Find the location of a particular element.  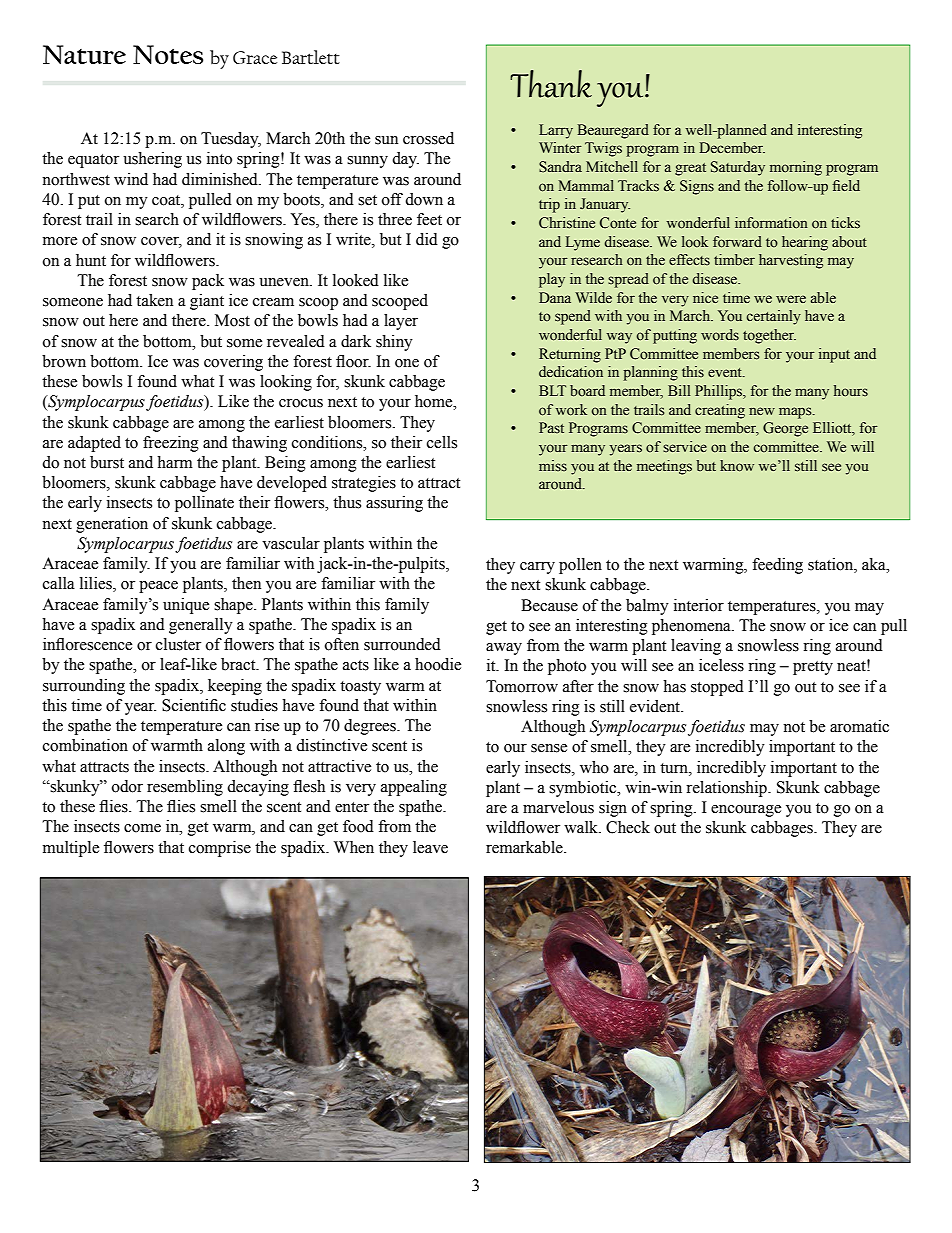

peace is located at coordinates (158, 587).
